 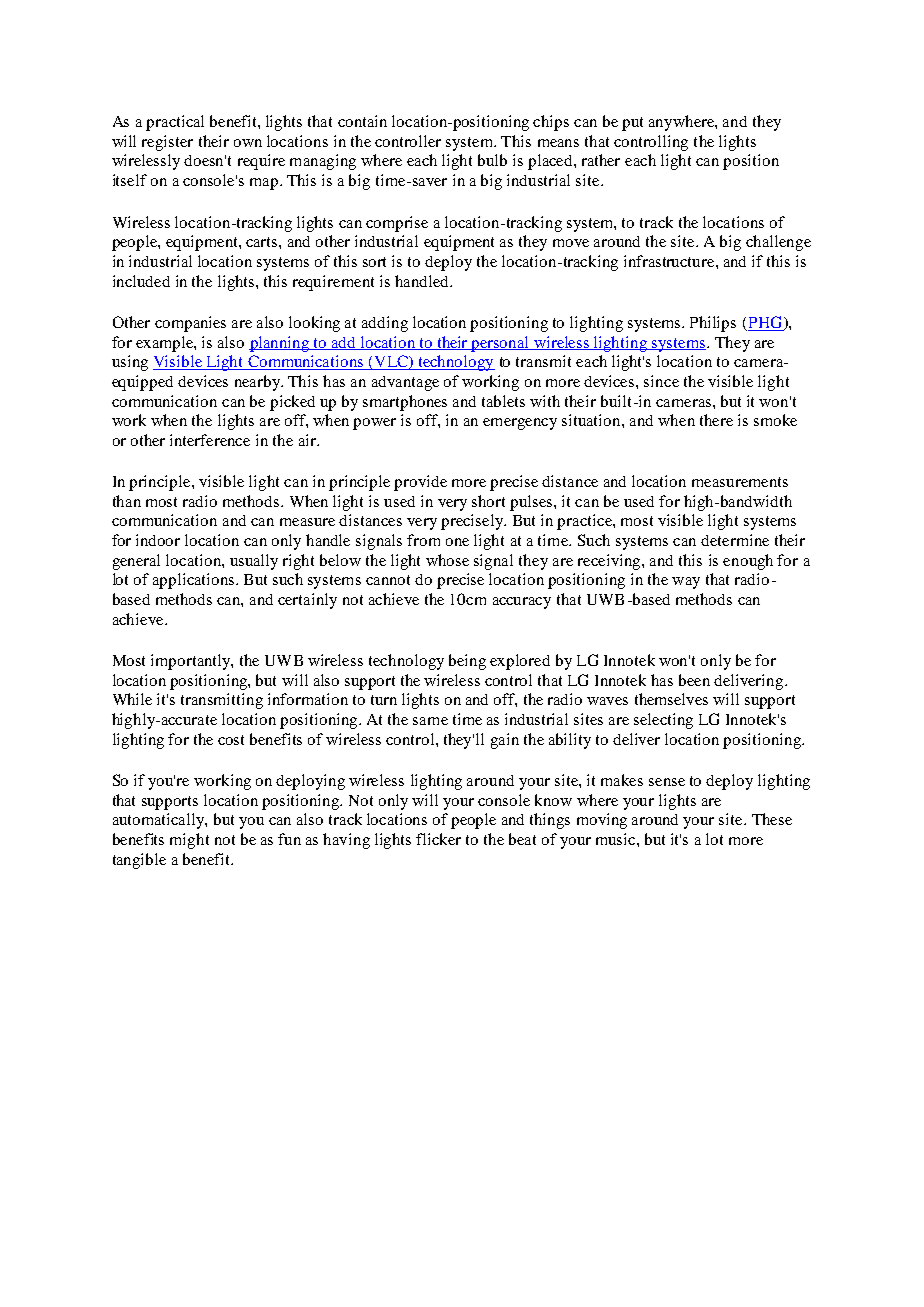 What do you see at coordinates (167, 143) in the screenshot?
I see `register` at bounding box center [167, 143].
